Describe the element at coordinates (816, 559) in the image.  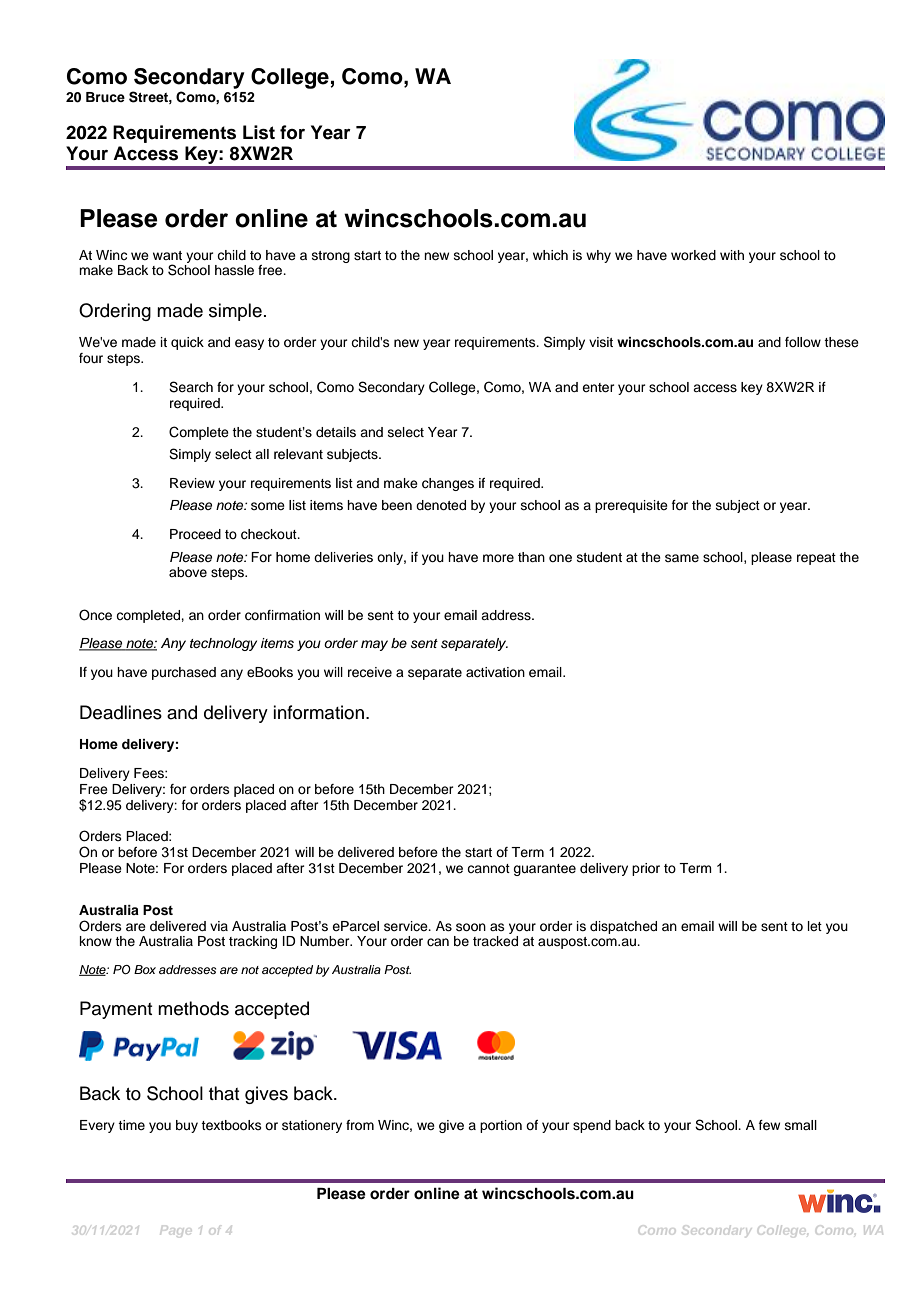
I see `repeat` at that location.
